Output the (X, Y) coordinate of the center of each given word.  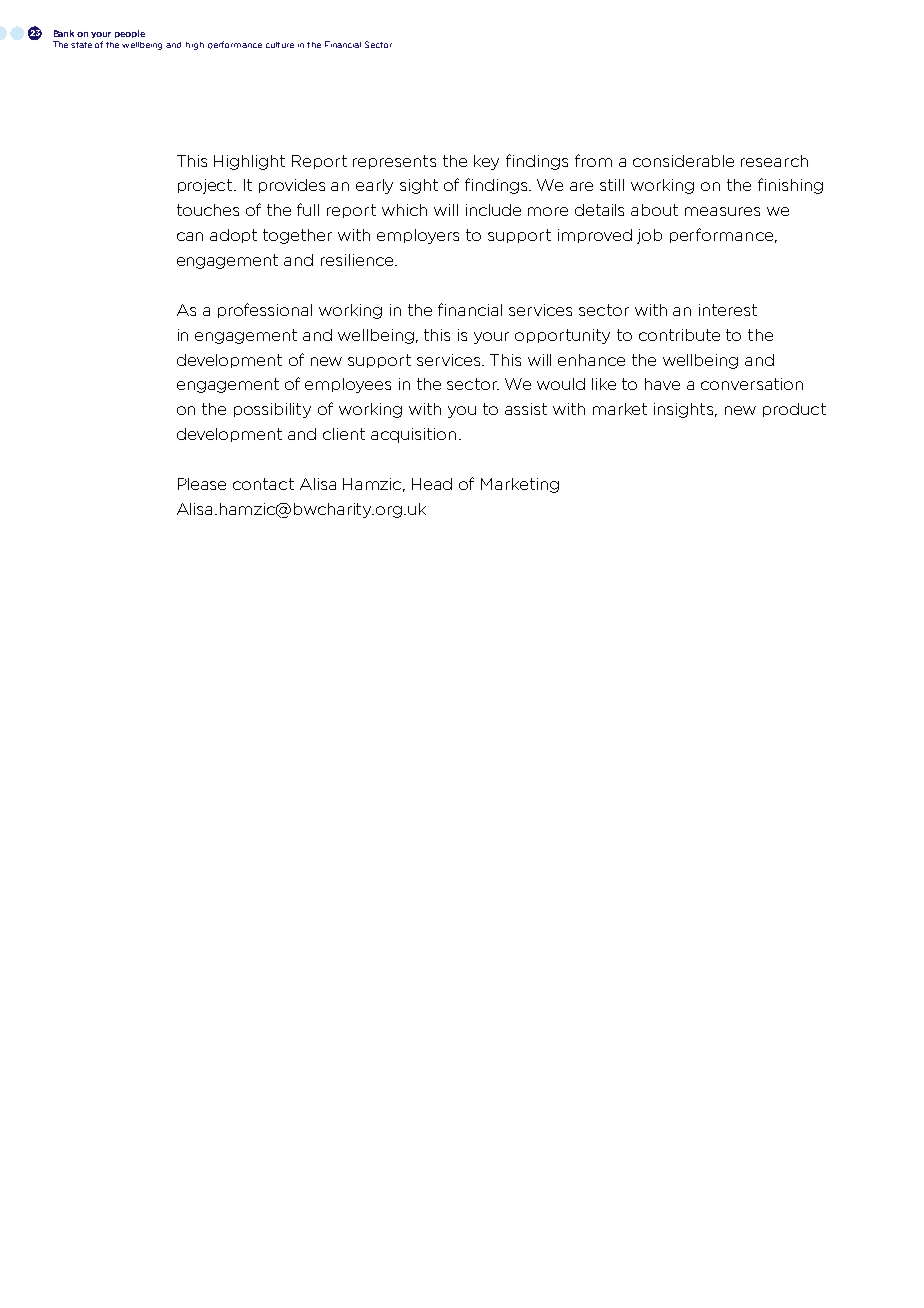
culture (280, 45)
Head (432, 484)
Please (202, 484)
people (130, 34)
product (794, 410)
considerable (683, 161)
